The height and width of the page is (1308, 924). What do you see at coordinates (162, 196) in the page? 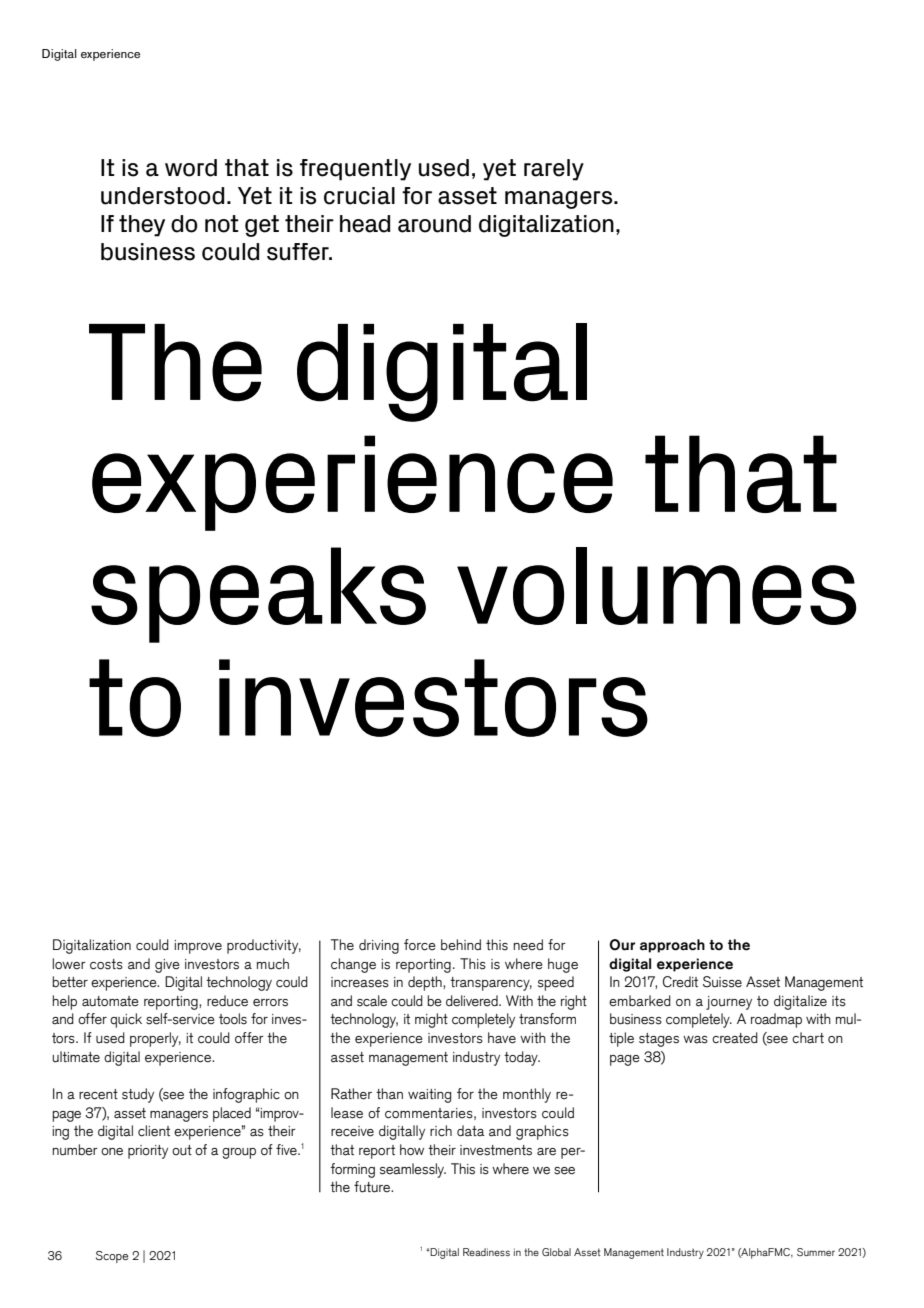
I see `understood` at bounding box center [162, 196].
